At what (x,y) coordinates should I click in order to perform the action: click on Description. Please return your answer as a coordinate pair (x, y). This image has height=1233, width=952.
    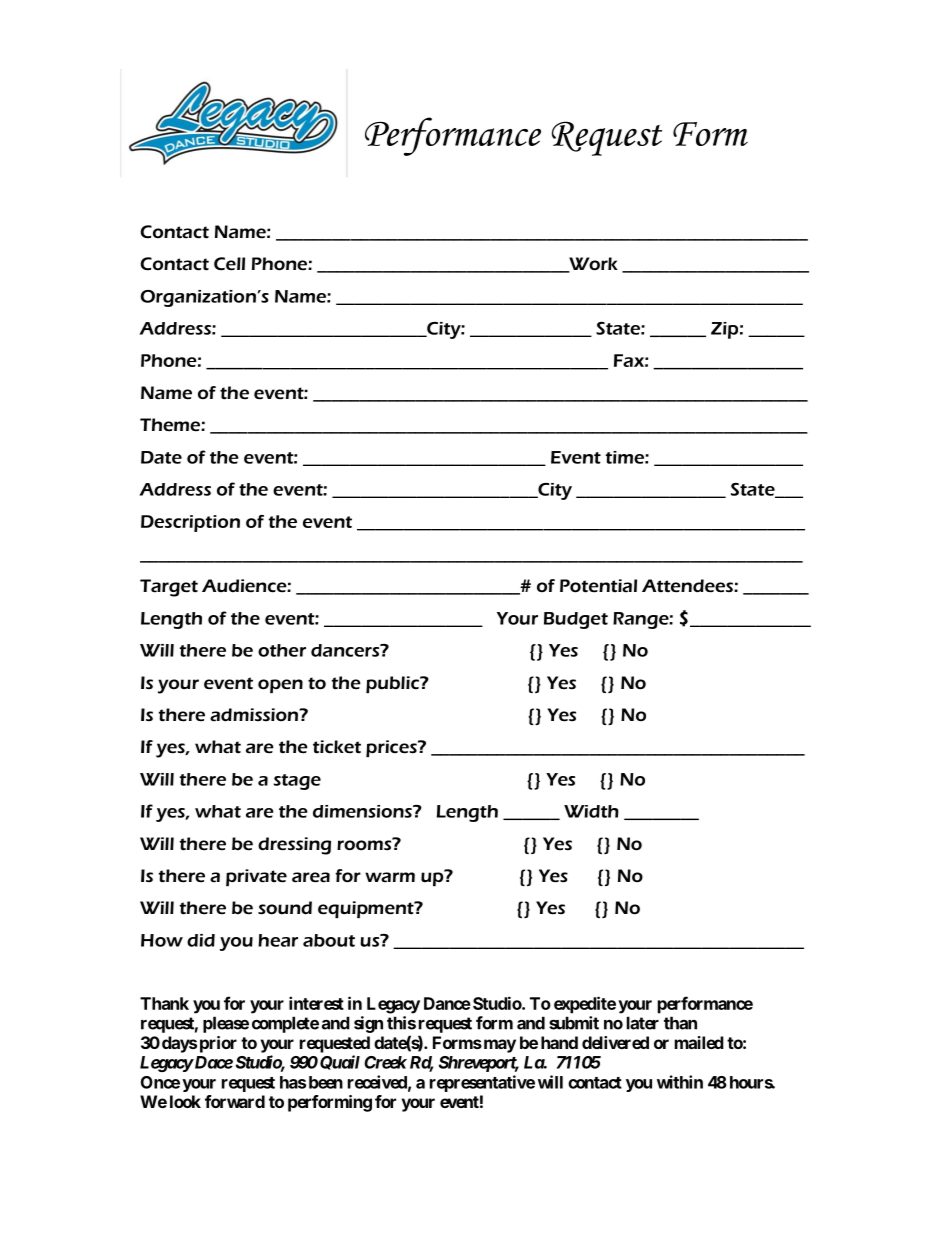
    Looking at the image, I should click on (190, 523).
